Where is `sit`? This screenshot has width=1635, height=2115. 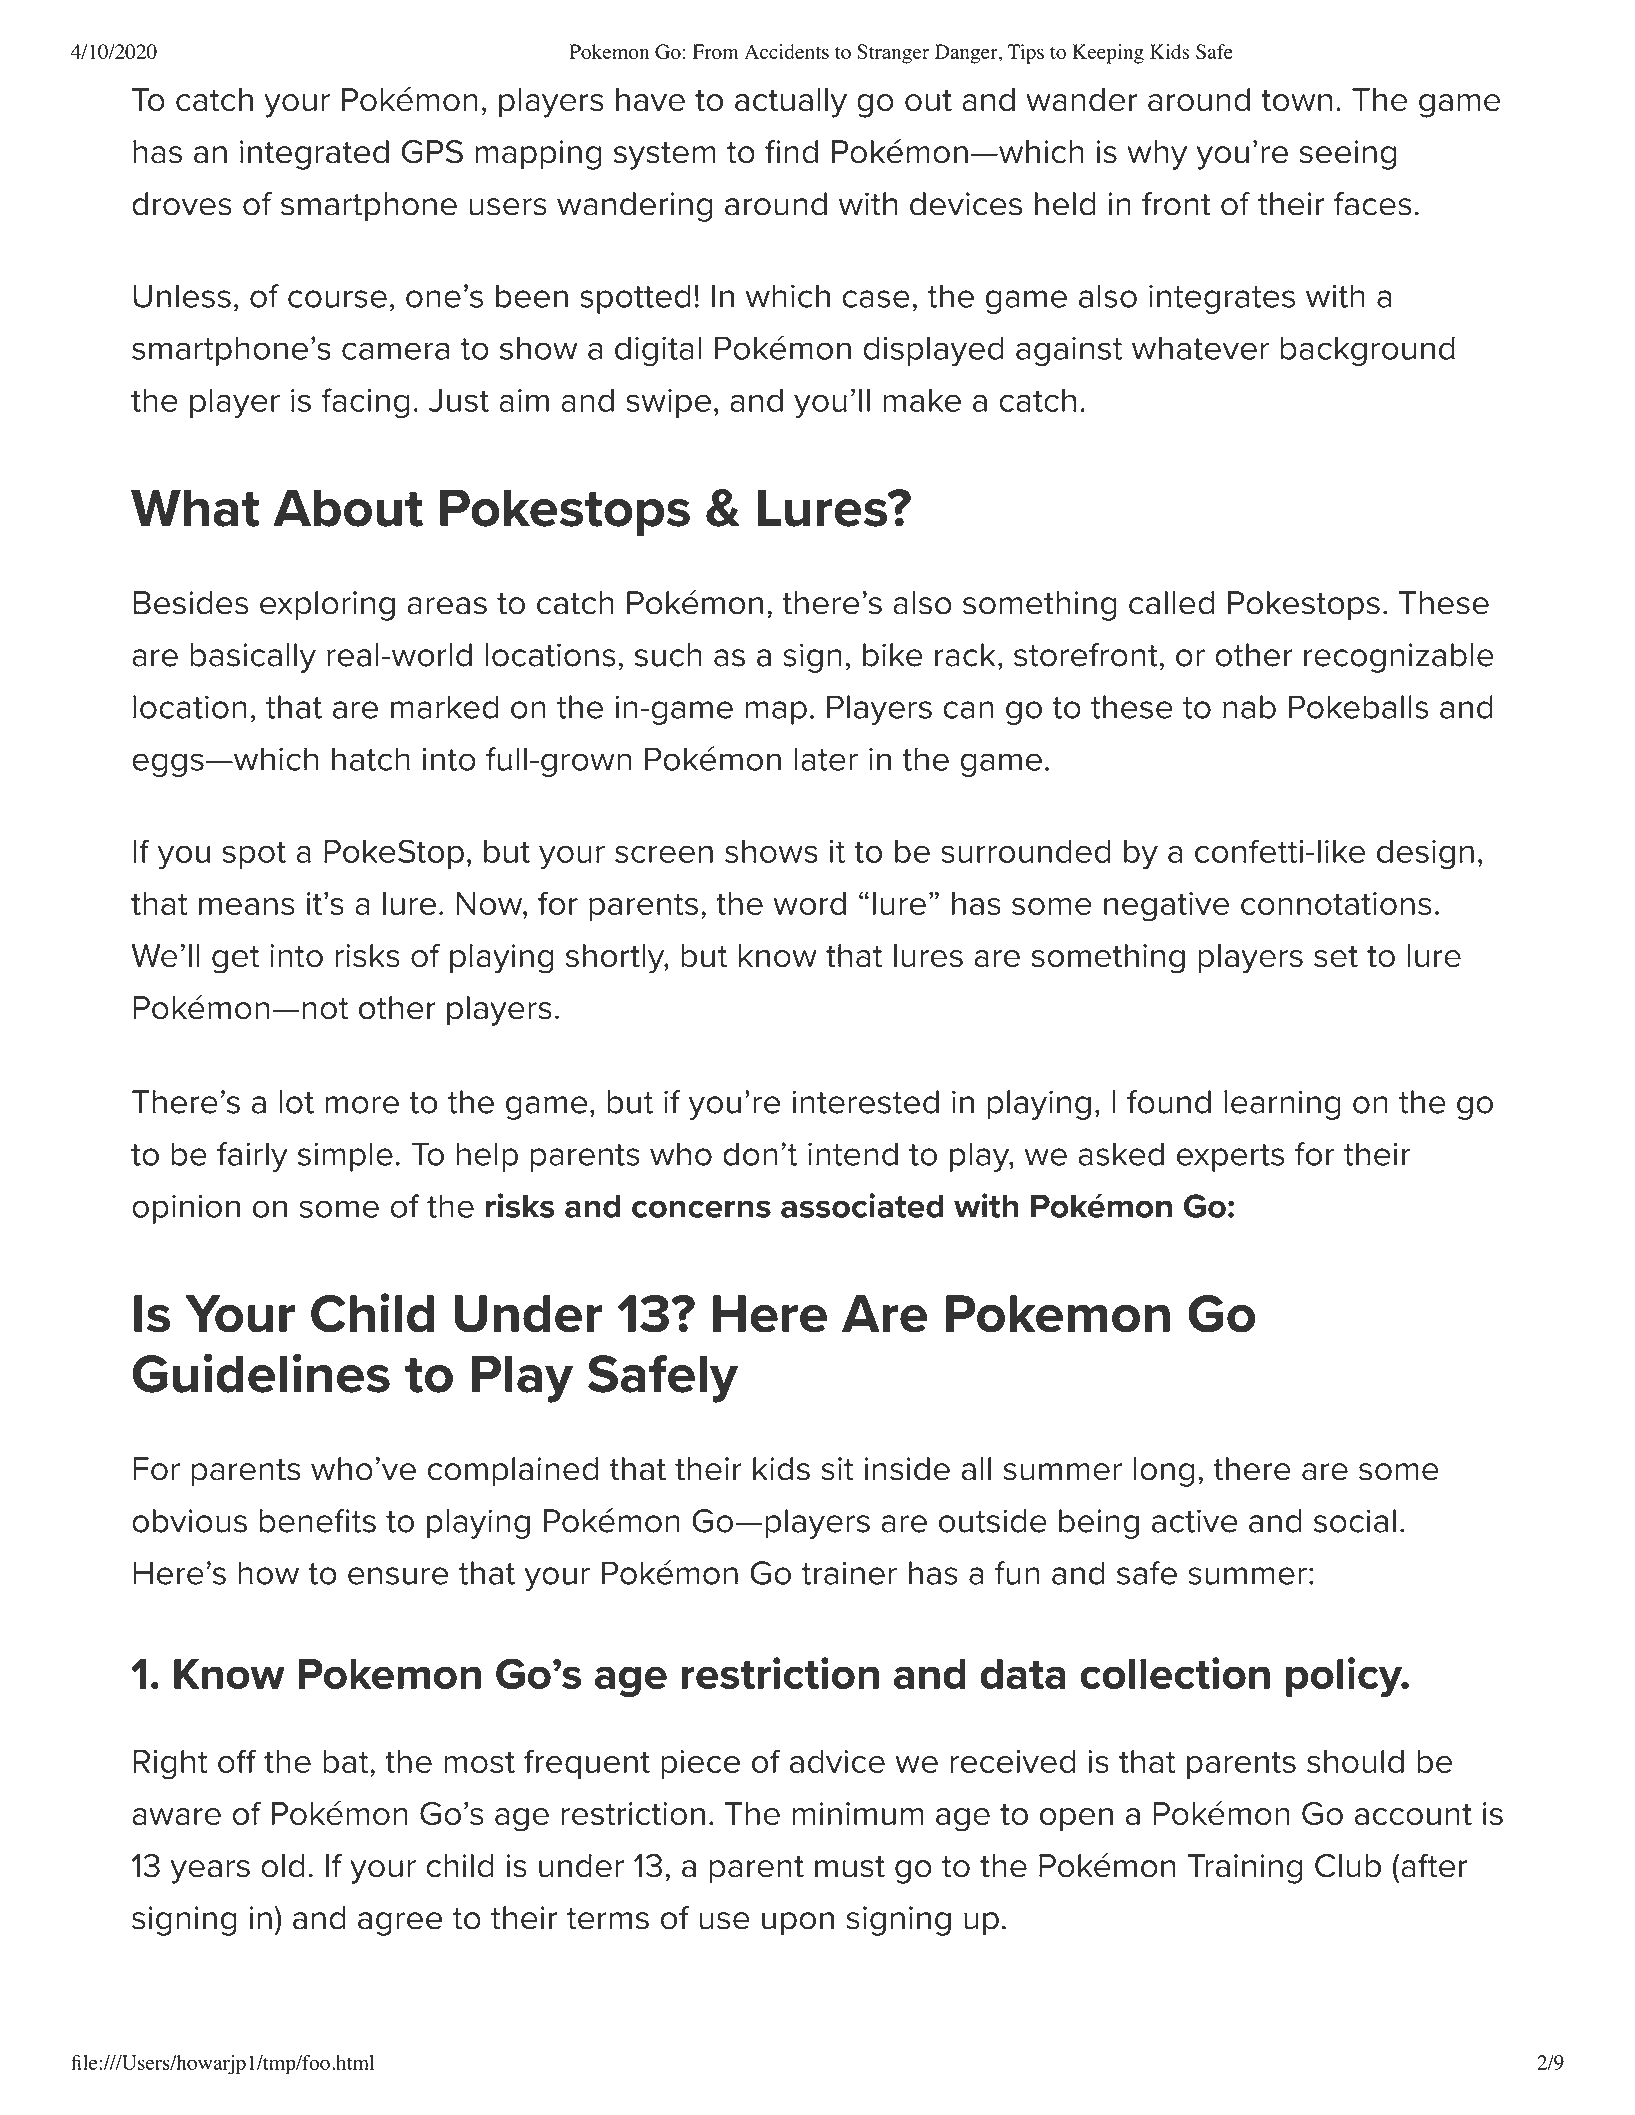
sit is located at coordinates (837, 1469).
